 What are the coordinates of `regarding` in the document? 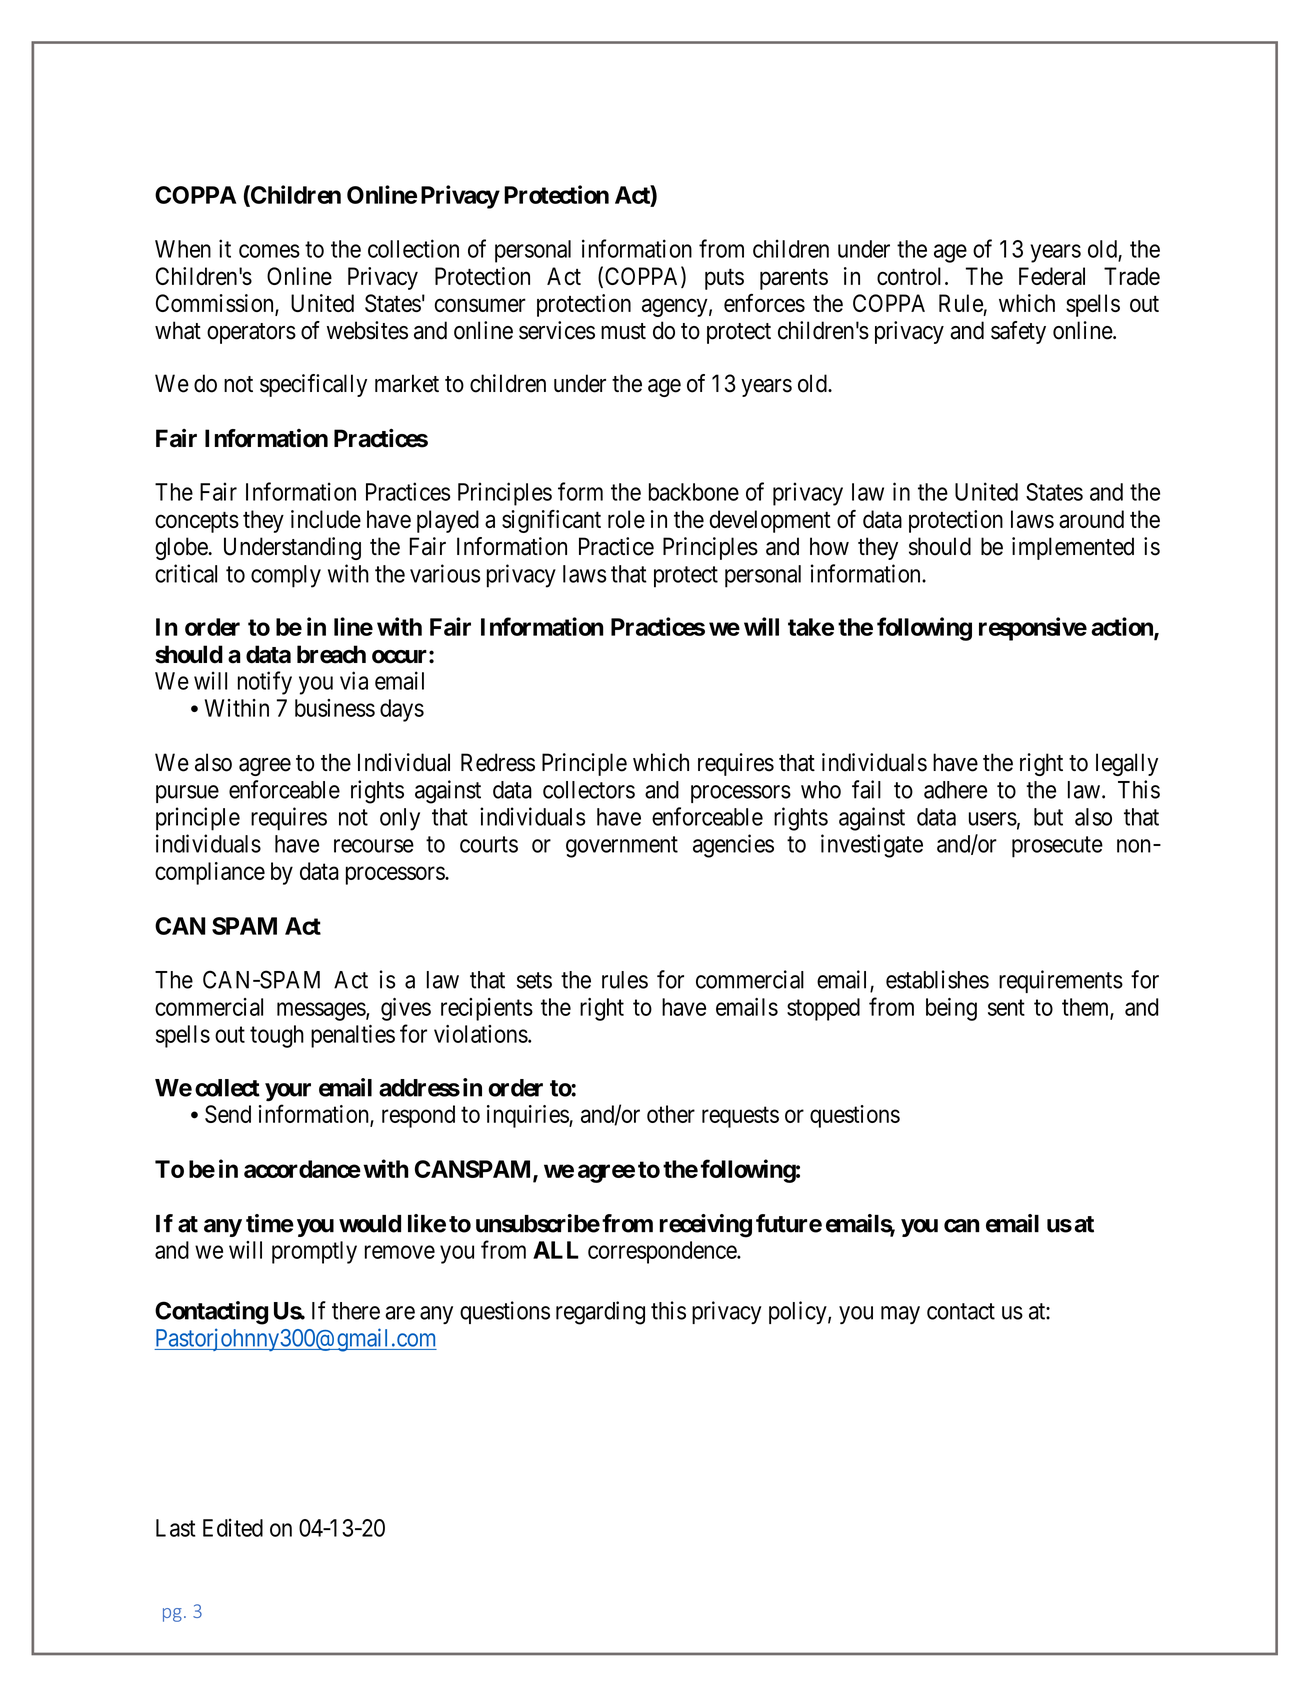 It's located at (600, 1313).
